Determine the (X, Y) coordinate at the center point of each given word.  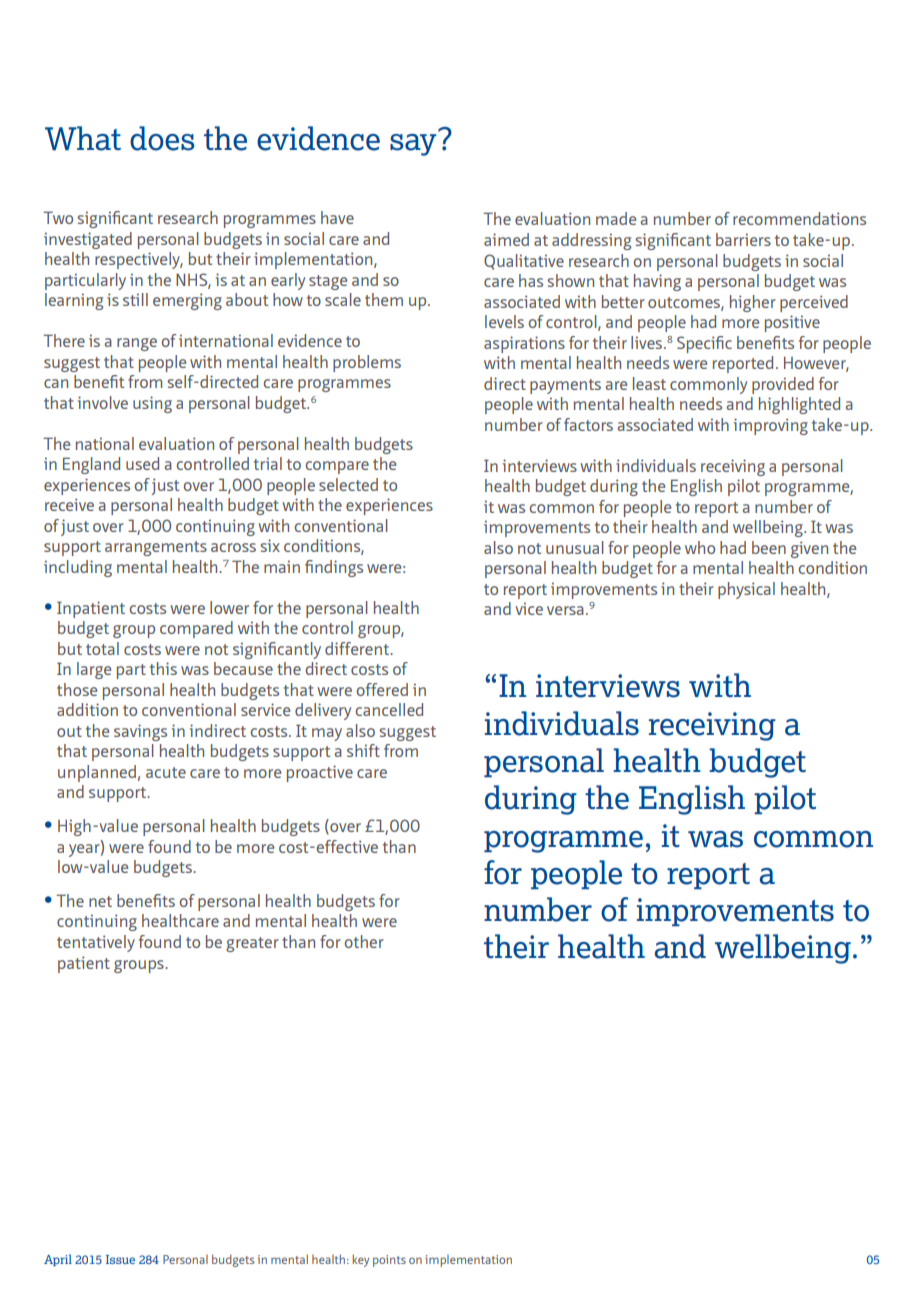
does (162, 138)
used (142, 463)
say (414, 143)
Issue (120, 1259)
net (100, 901)
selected (348, 484)
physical (746, 590)
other (364, 941)
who (700, 547)
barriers (743, 239)
